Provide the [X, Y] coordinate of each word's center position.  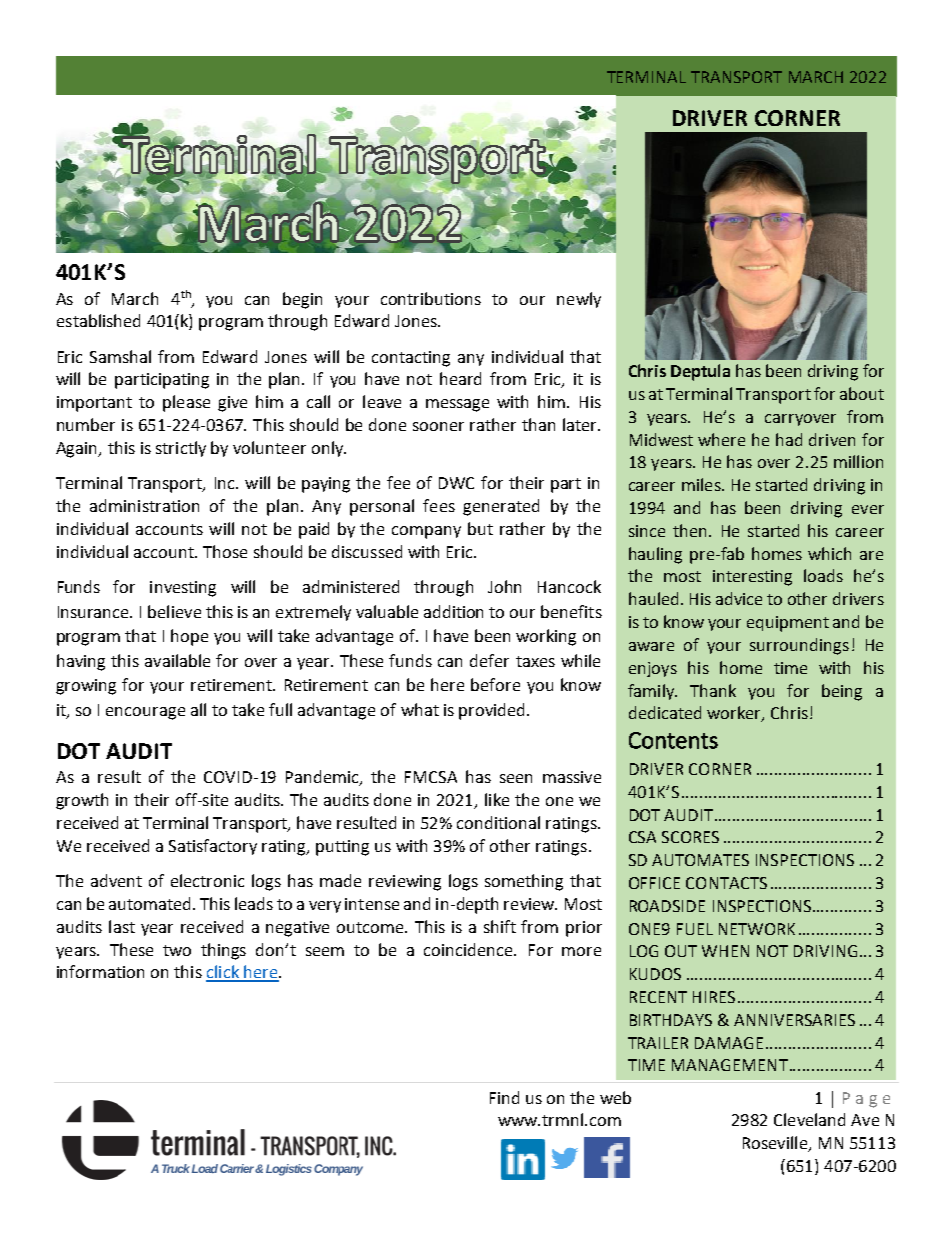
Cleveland [809, 1119]
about [862, 393]
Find [504, 1097]
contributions [431, 298]
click [223, 973]
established [98, 320]
